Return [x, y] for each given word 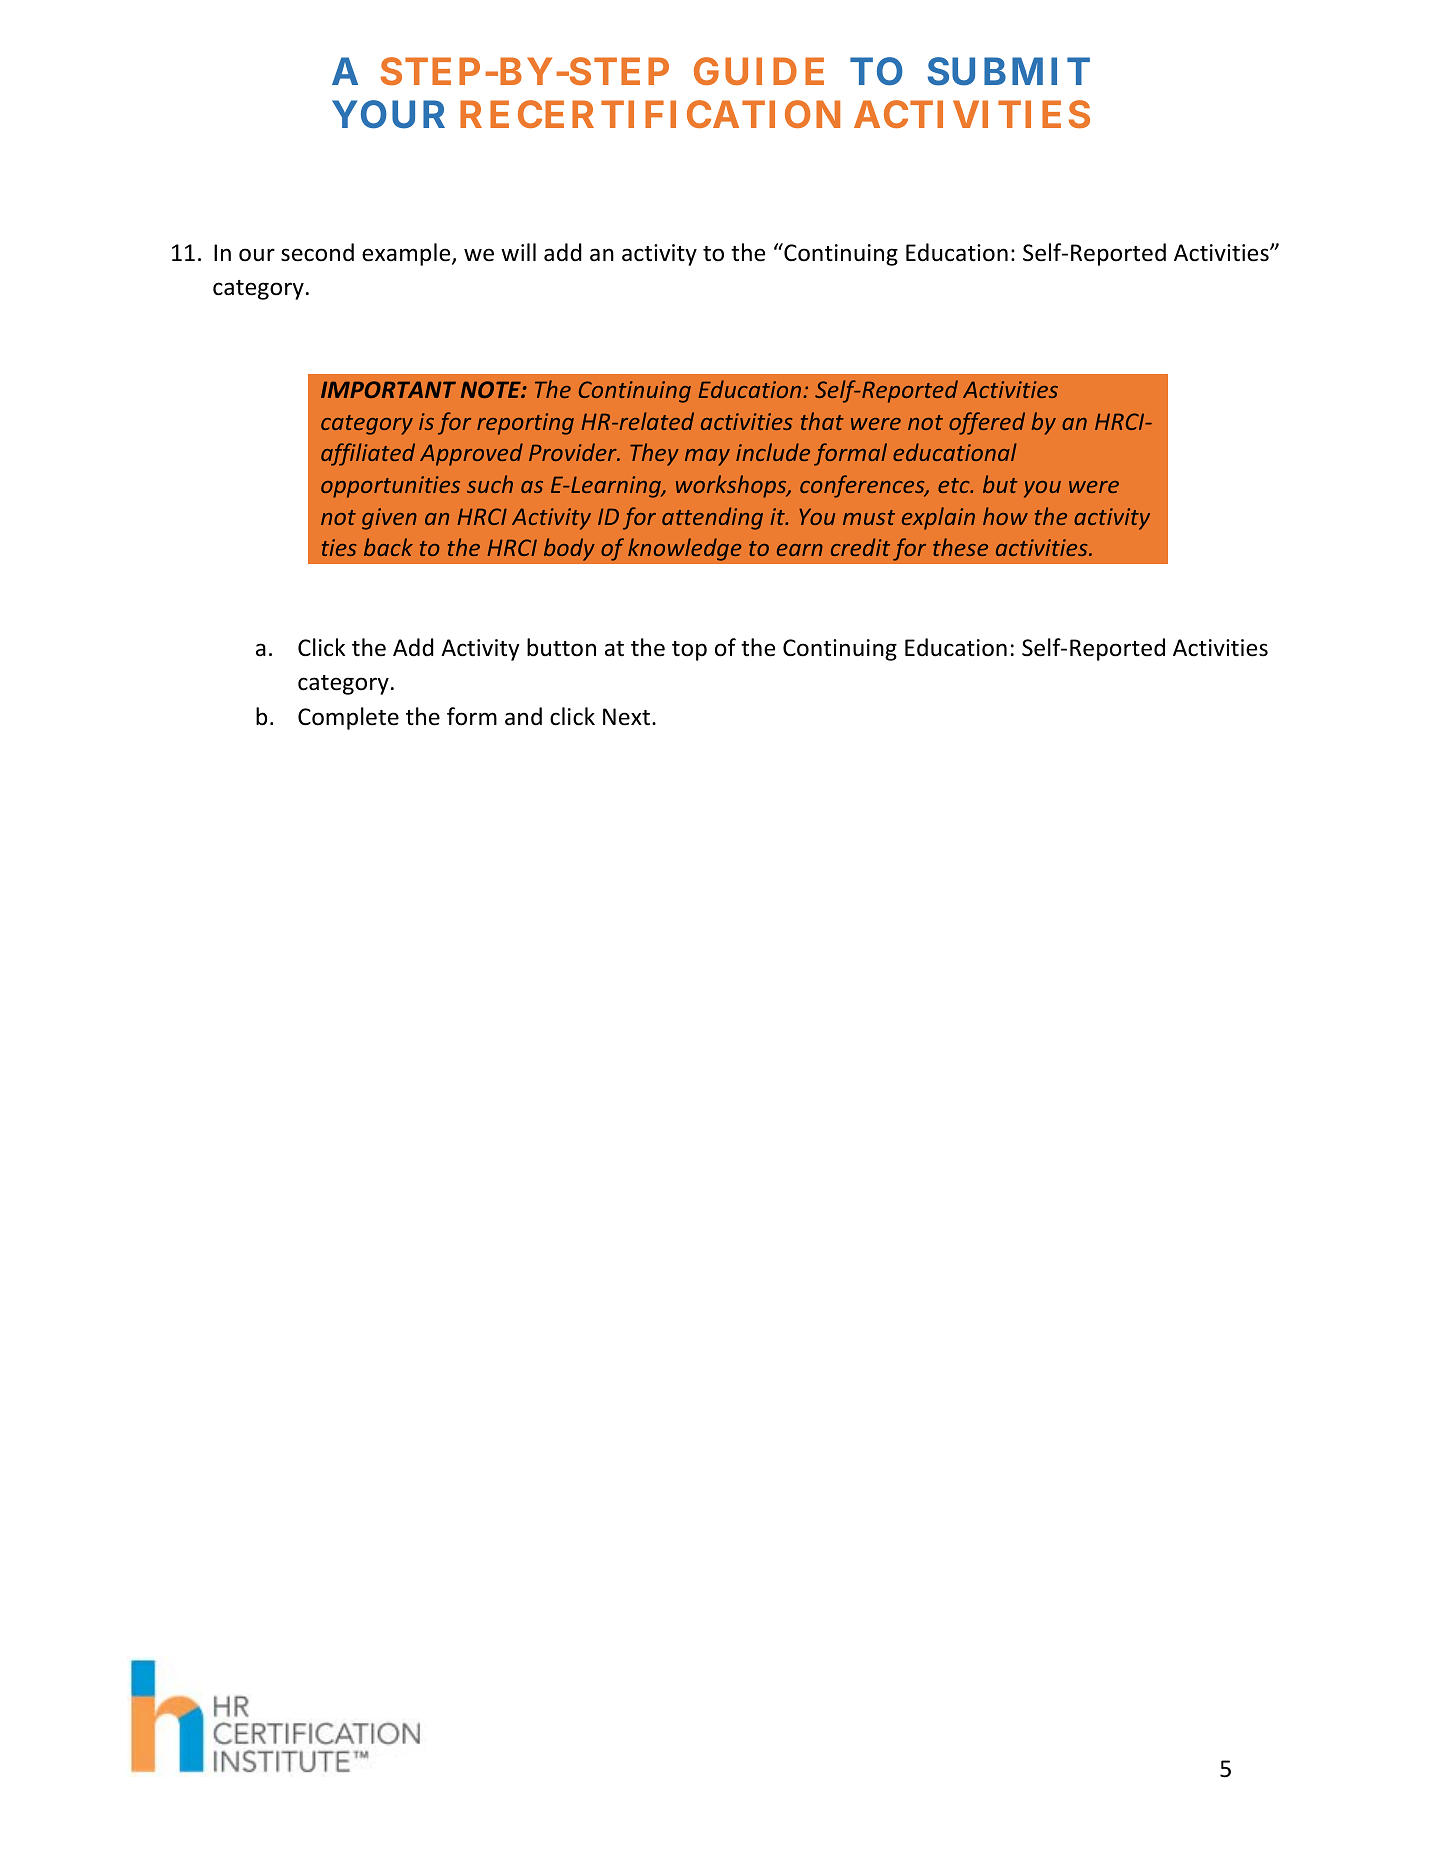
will [518, 252]
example [407, 254]
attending [712, 518]
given [389, 519]
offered [987, 423]
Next [626, 717]
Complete [348, 718]
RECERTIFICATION [650, 114]
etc [955, 485]
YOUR [388, 114]
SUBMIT [1009, 71]
